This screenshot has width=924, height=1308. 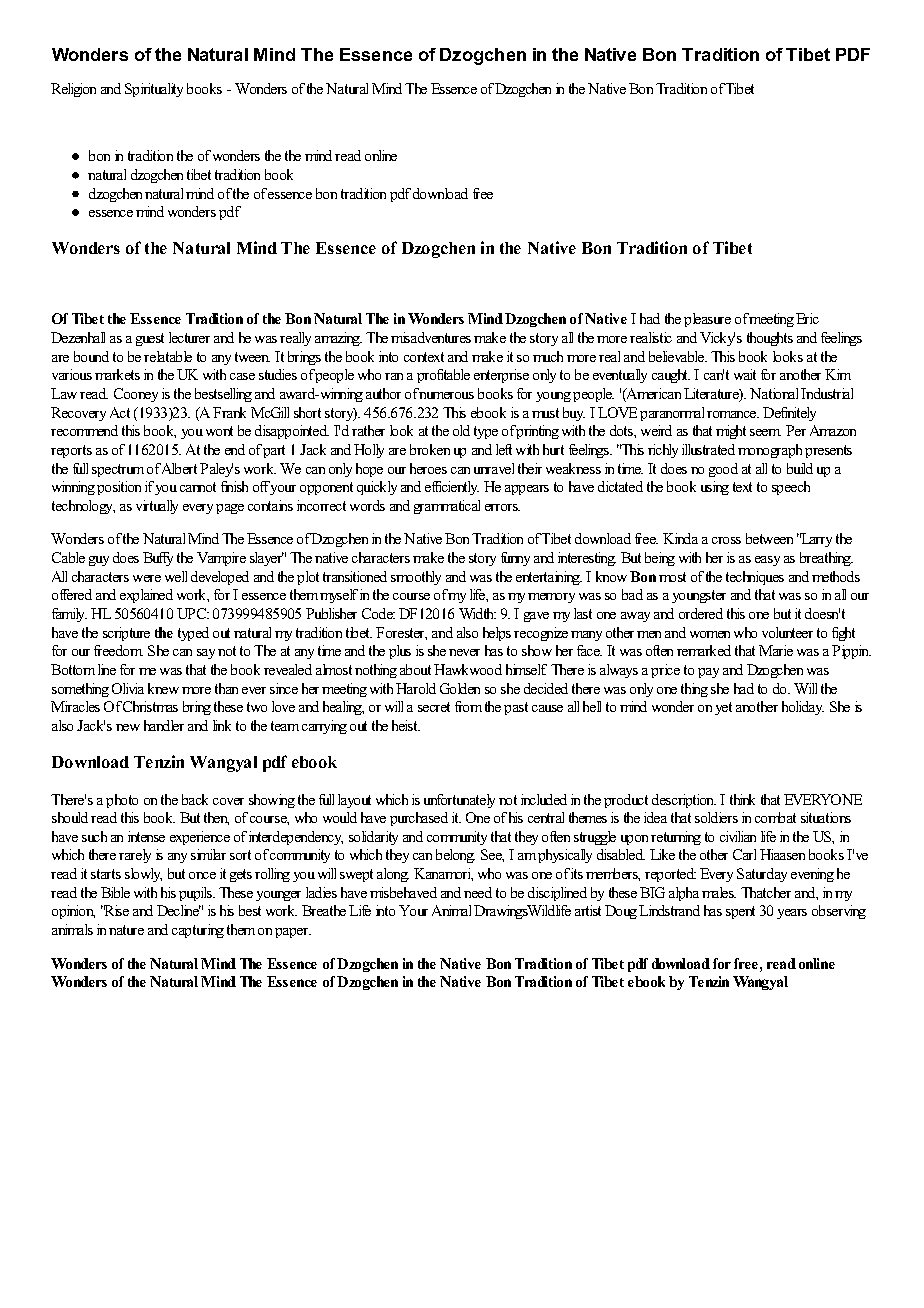 What do you see at coordinates (791, 488) in the screenshot?
I see `speech` at bounding box center [791, 488].
